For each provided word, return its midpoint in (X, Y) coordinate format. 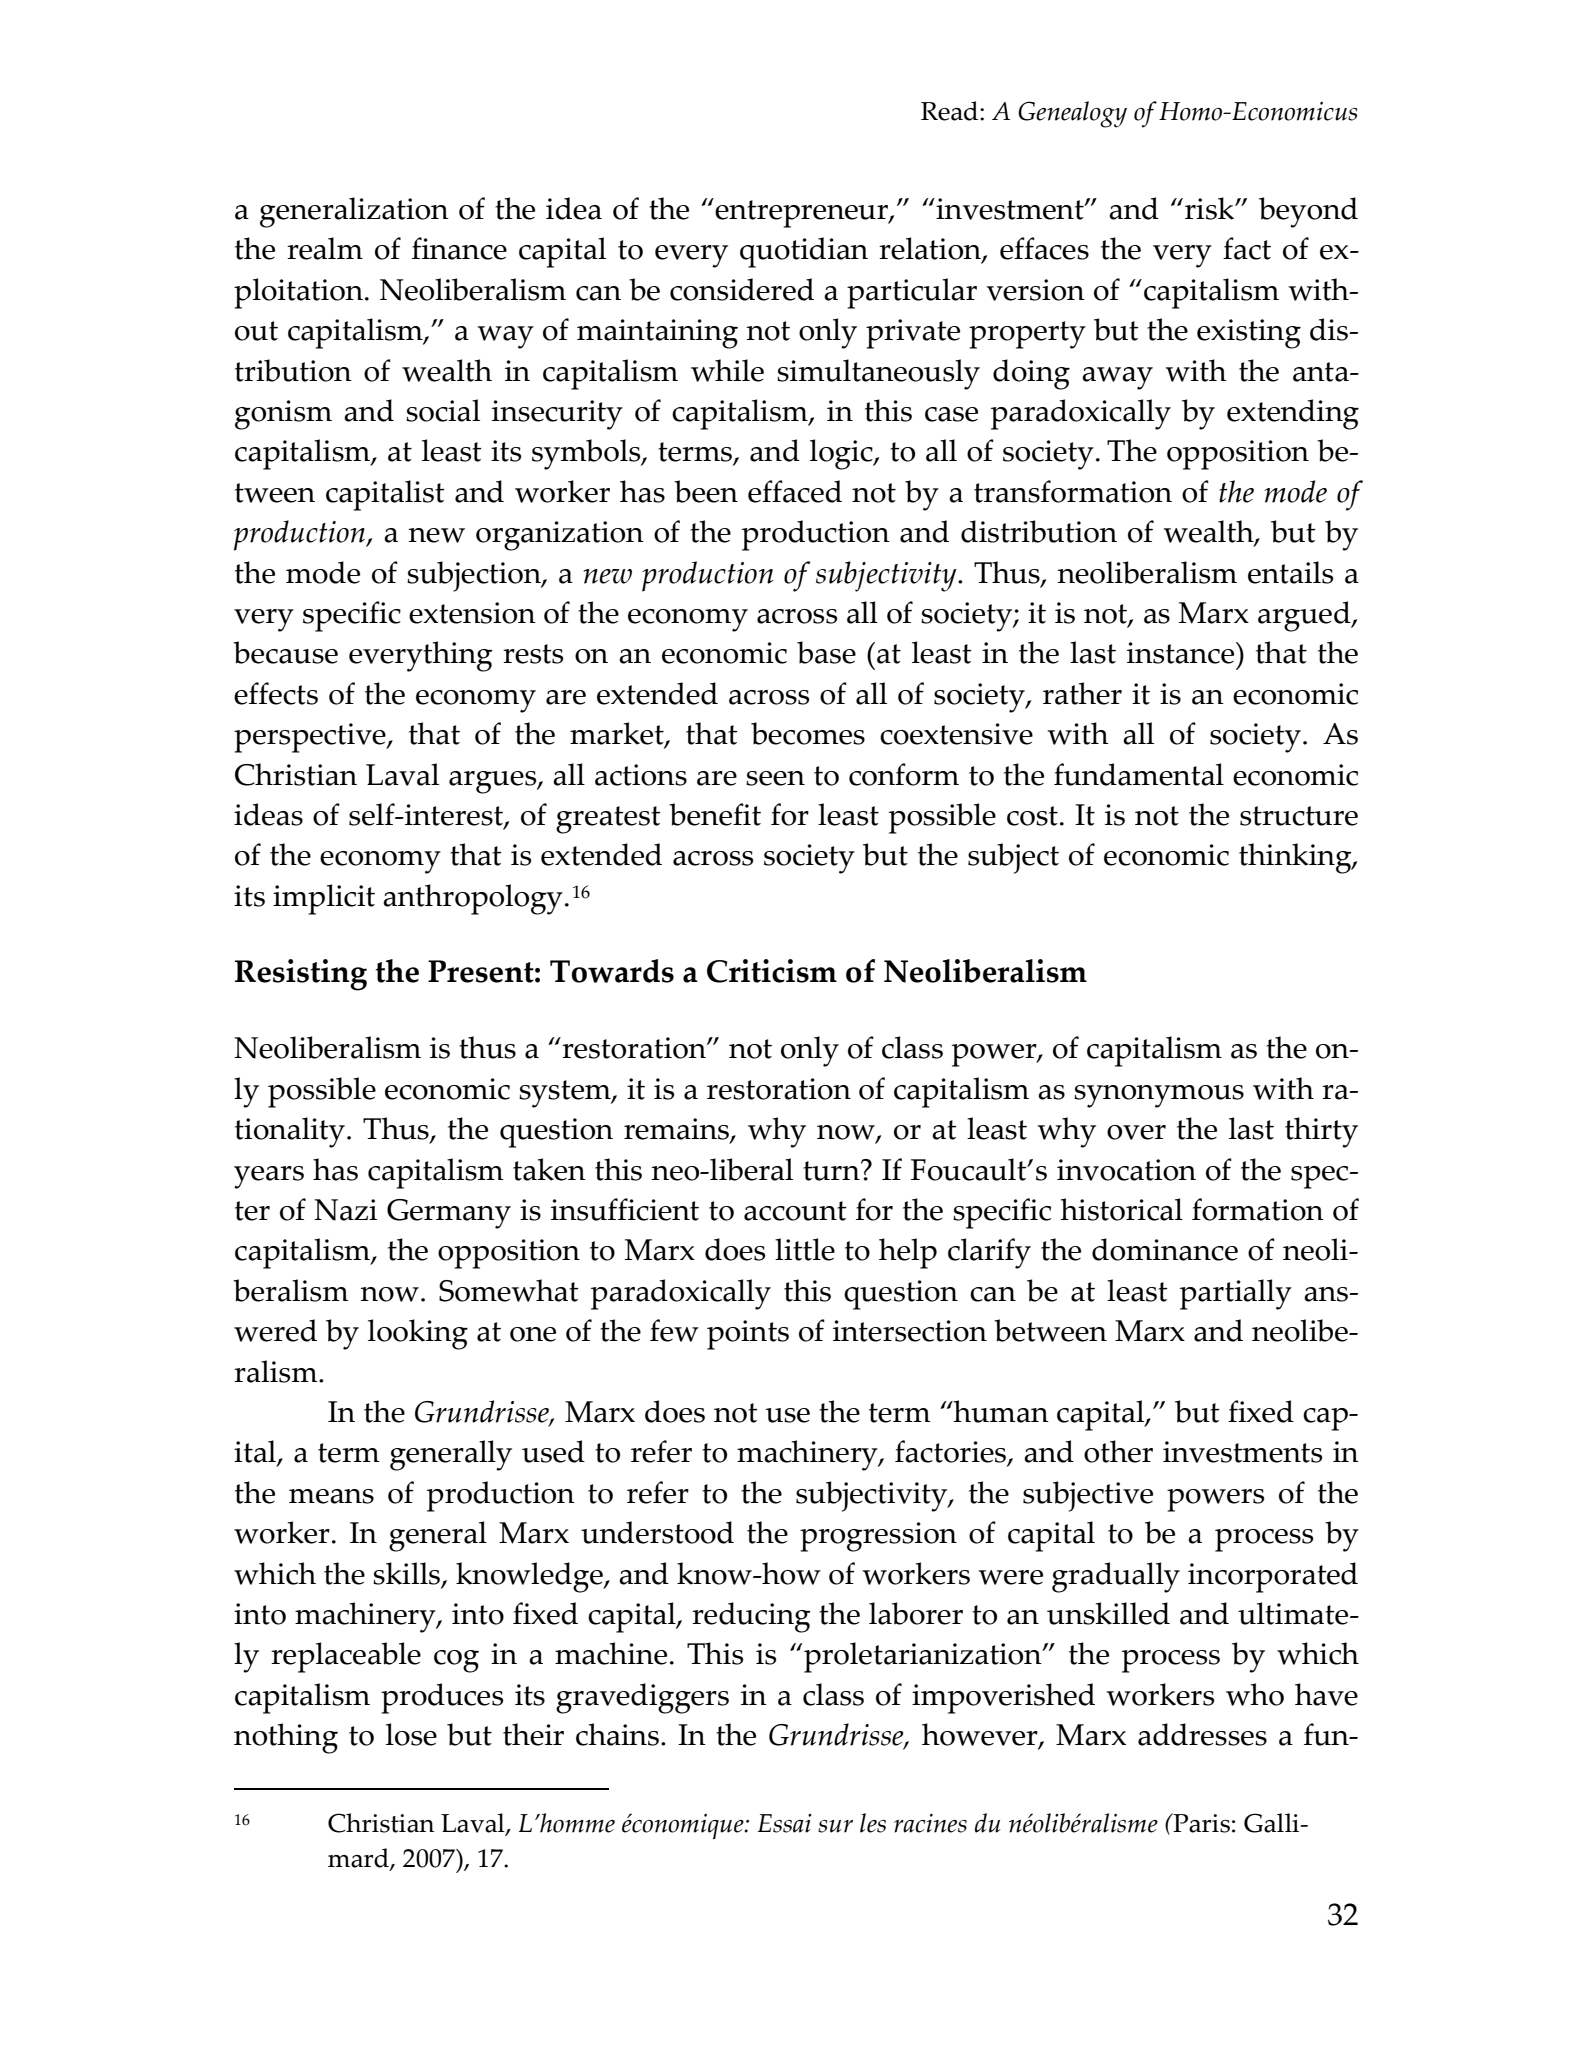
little (805, 1249)
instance (1182, 653)
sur (835, 1826)
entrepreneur (801, 213)
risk (1211, 208)
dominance (1165, 1249)
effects (276, 693)
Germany (449, 1214)
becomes (808, 733)
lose (411, 1734)
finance (459, 248)
